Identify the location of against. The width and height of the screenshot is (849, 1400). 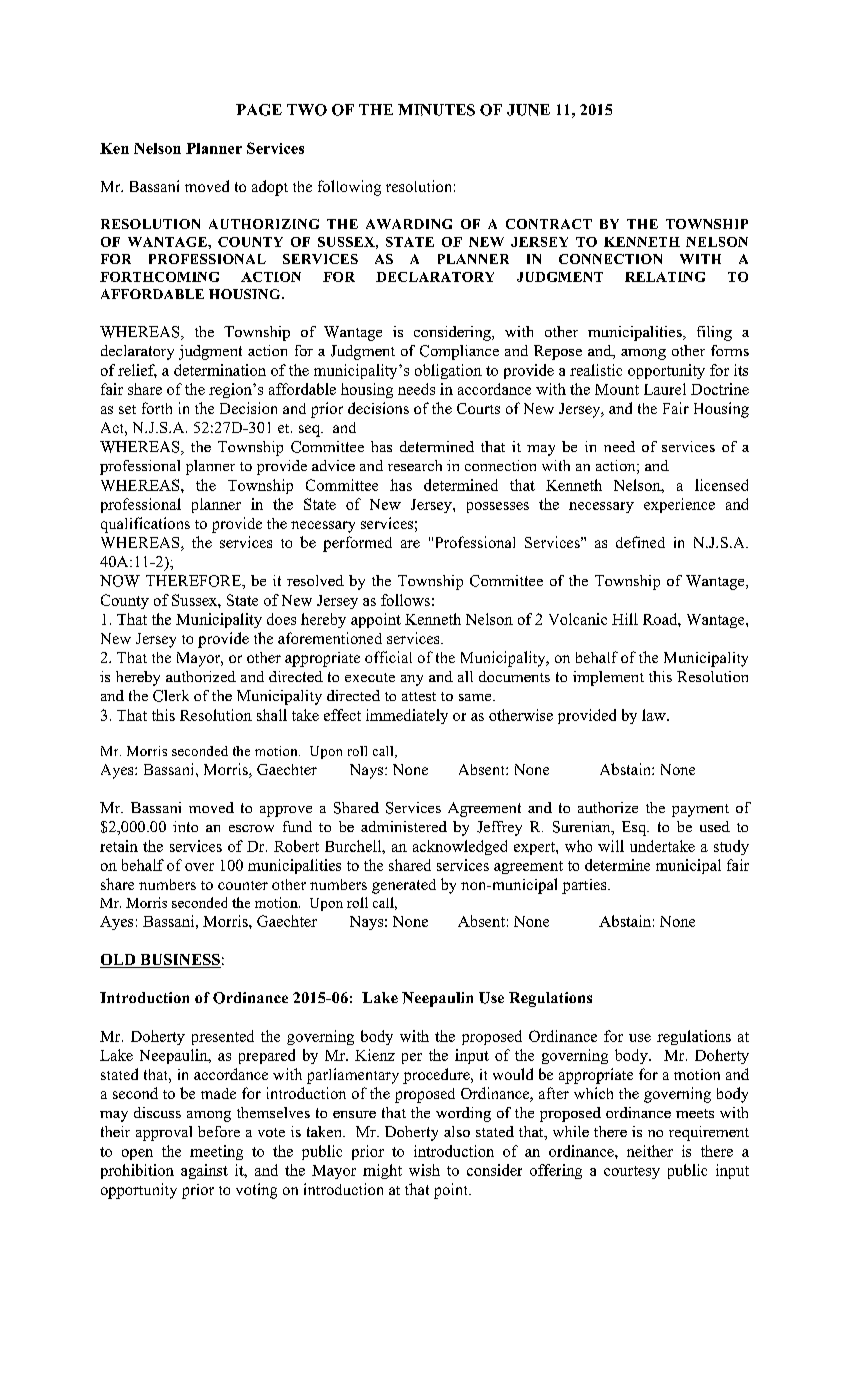
(204, 1171).
